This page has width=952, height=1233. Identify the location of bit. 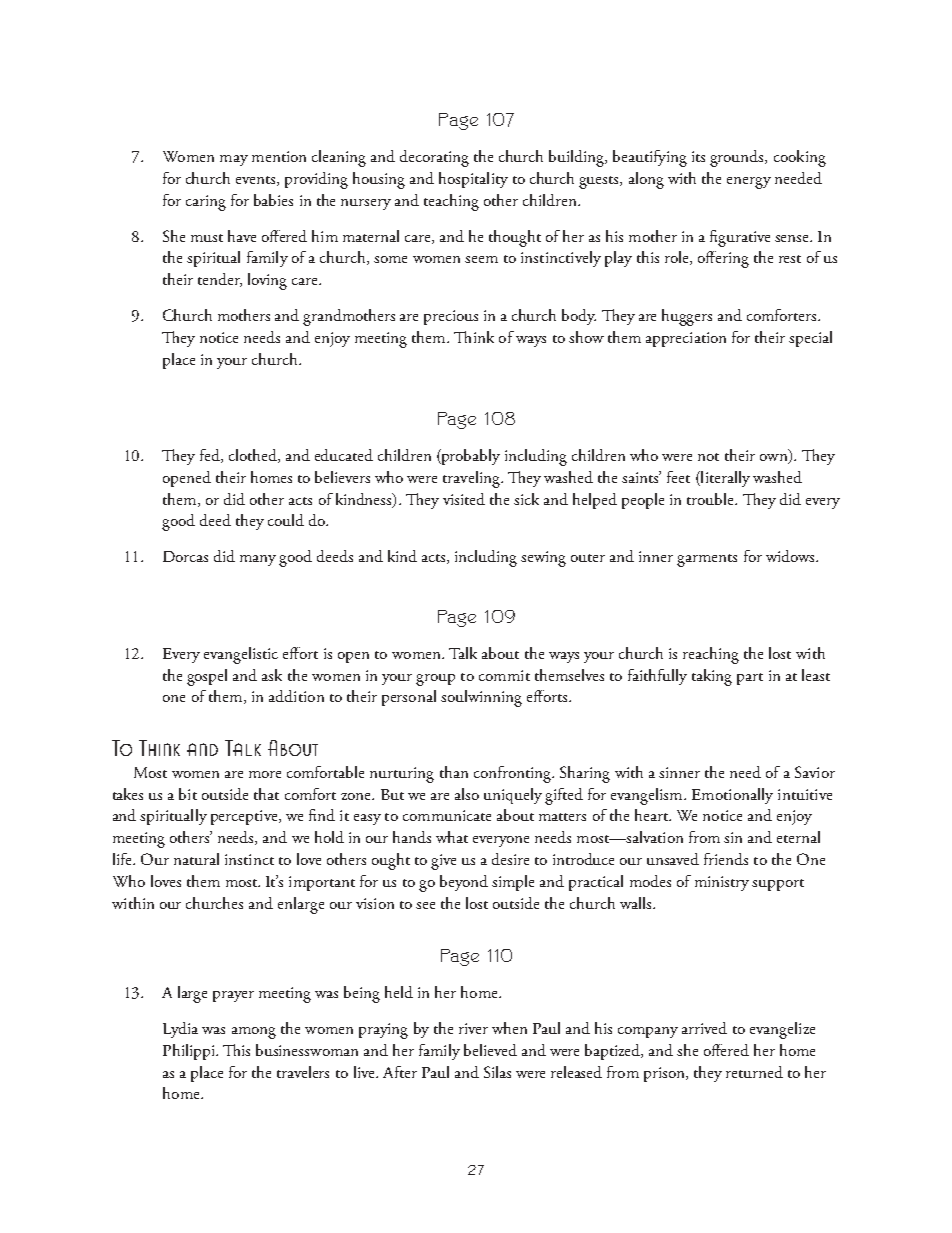
(188, 794).
